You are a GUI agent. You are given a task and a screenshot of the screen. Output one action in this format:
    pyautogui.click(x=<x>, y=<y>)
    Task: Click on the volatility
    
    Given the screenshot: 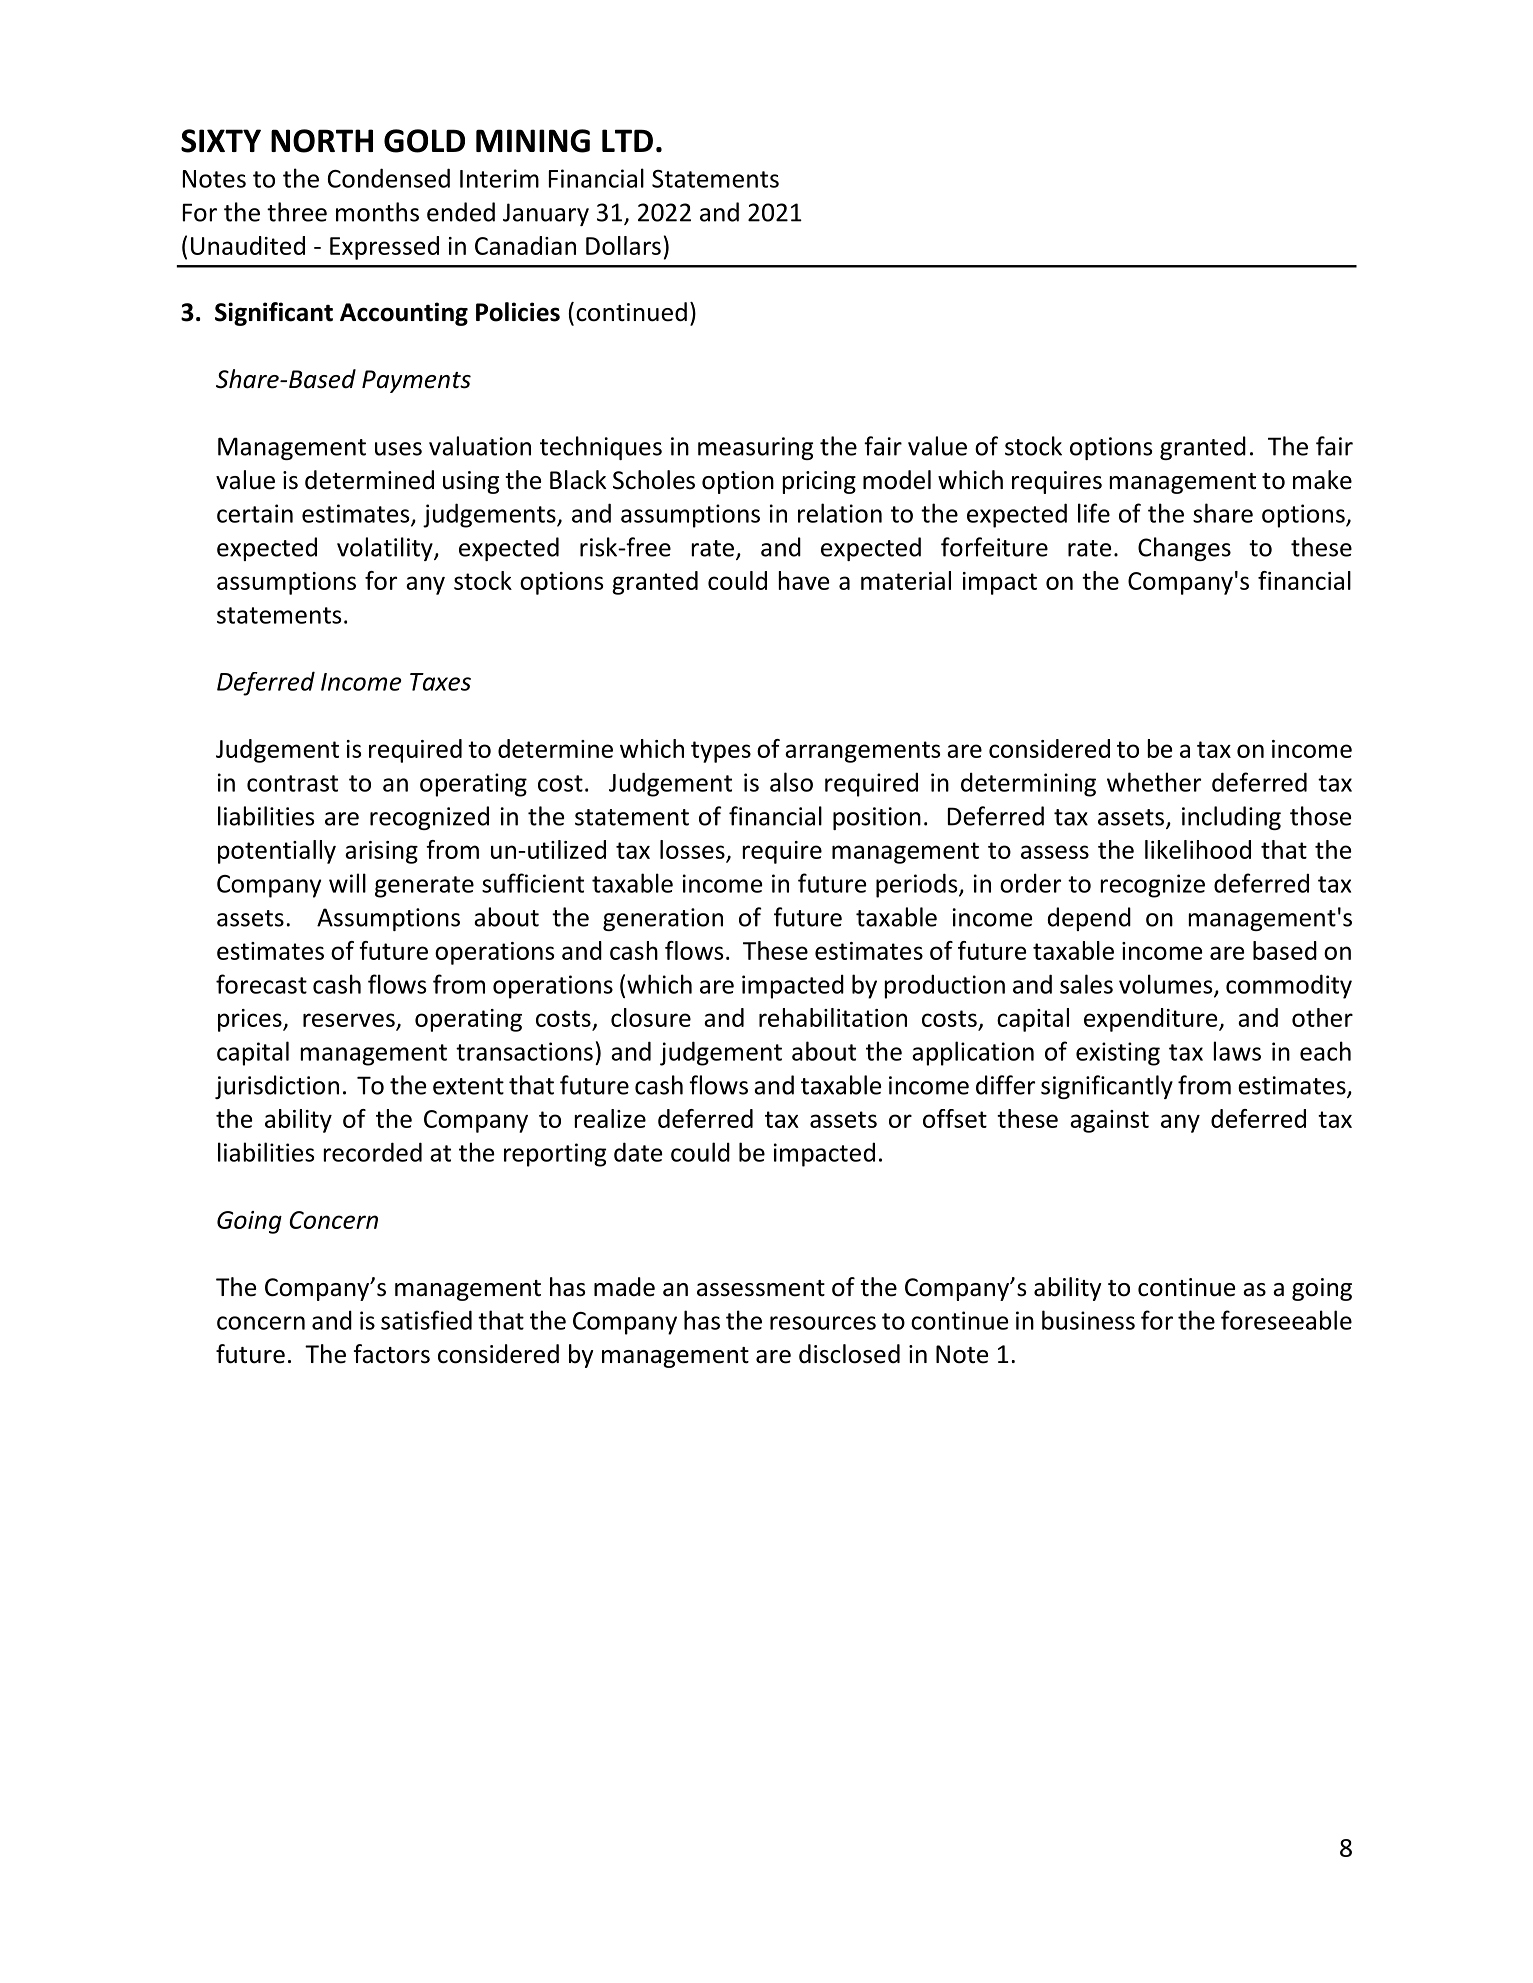 What is the action you would take?
    pyautogui.click(x=386, y=549)
